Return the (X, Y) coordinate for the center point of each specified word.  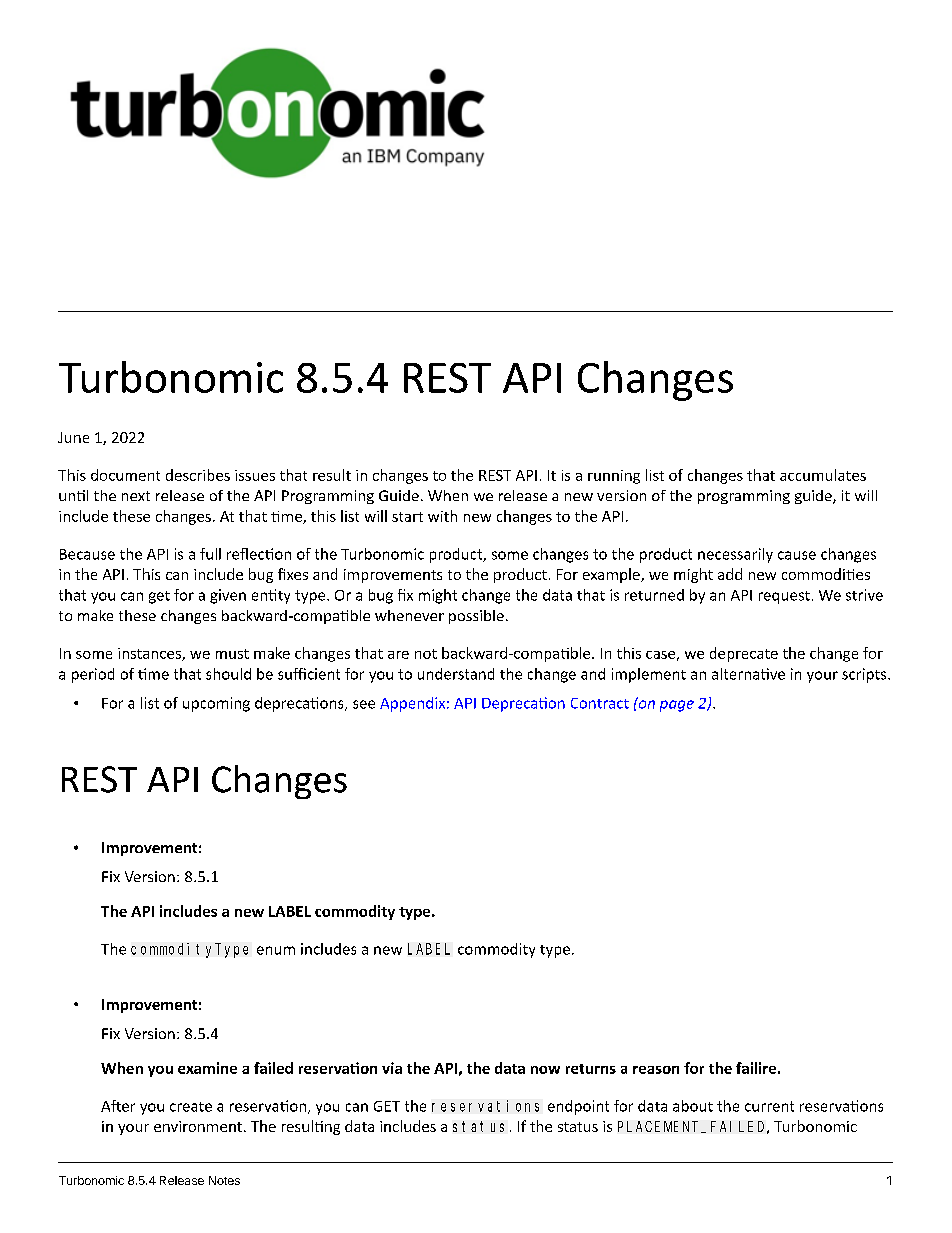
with (442, 516)
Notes (224, 1180)
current (769, 1106)
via (392, 1068)
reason (656, 1070)
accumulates (823, 475)
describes (198, 475)
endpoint (578, 1107)
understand (456, 674)
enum (276, 950)
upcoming (216, 704)
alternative (748, 674)
